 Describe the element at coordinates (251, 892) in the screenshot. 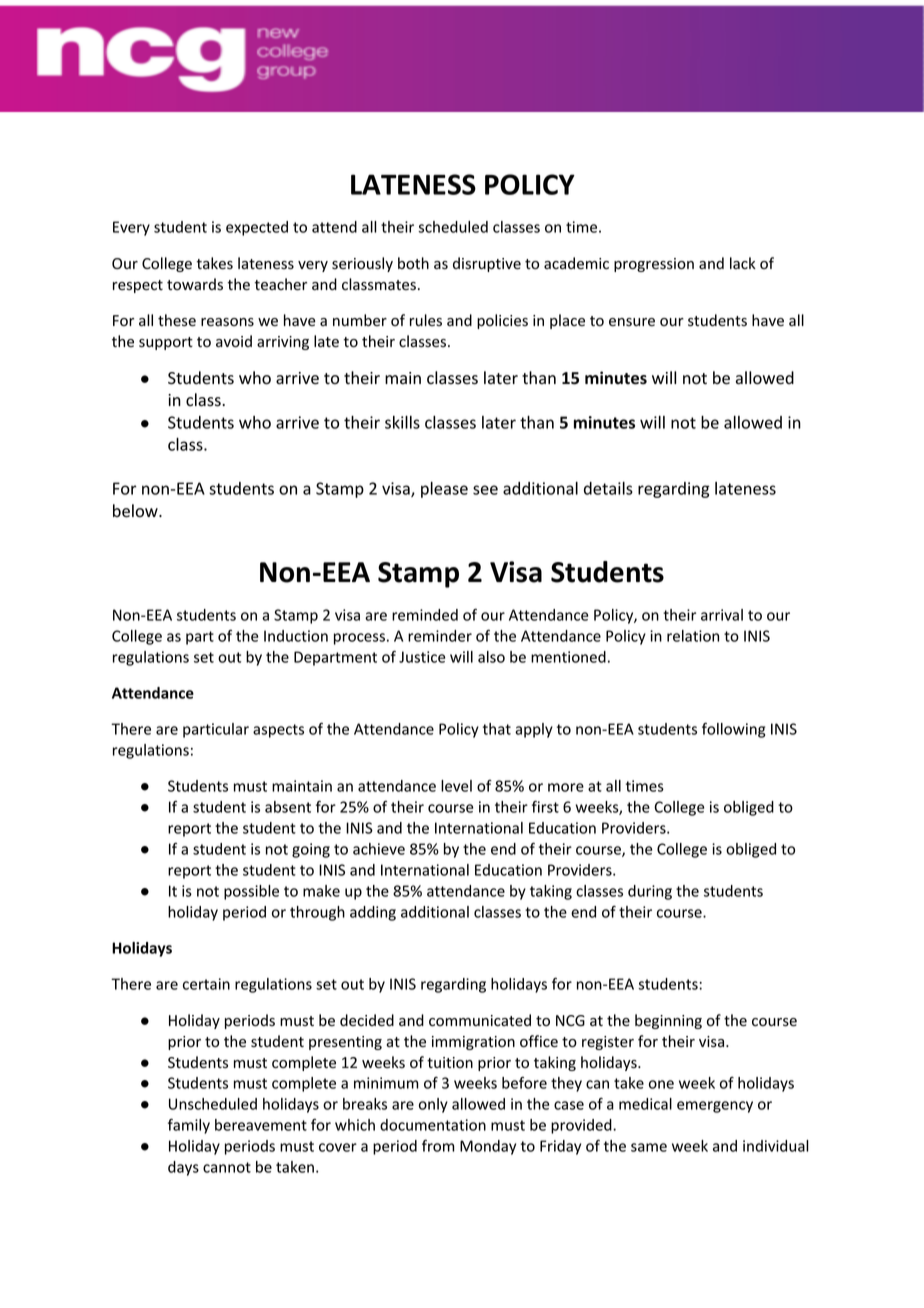

I see `possible` at that location.
